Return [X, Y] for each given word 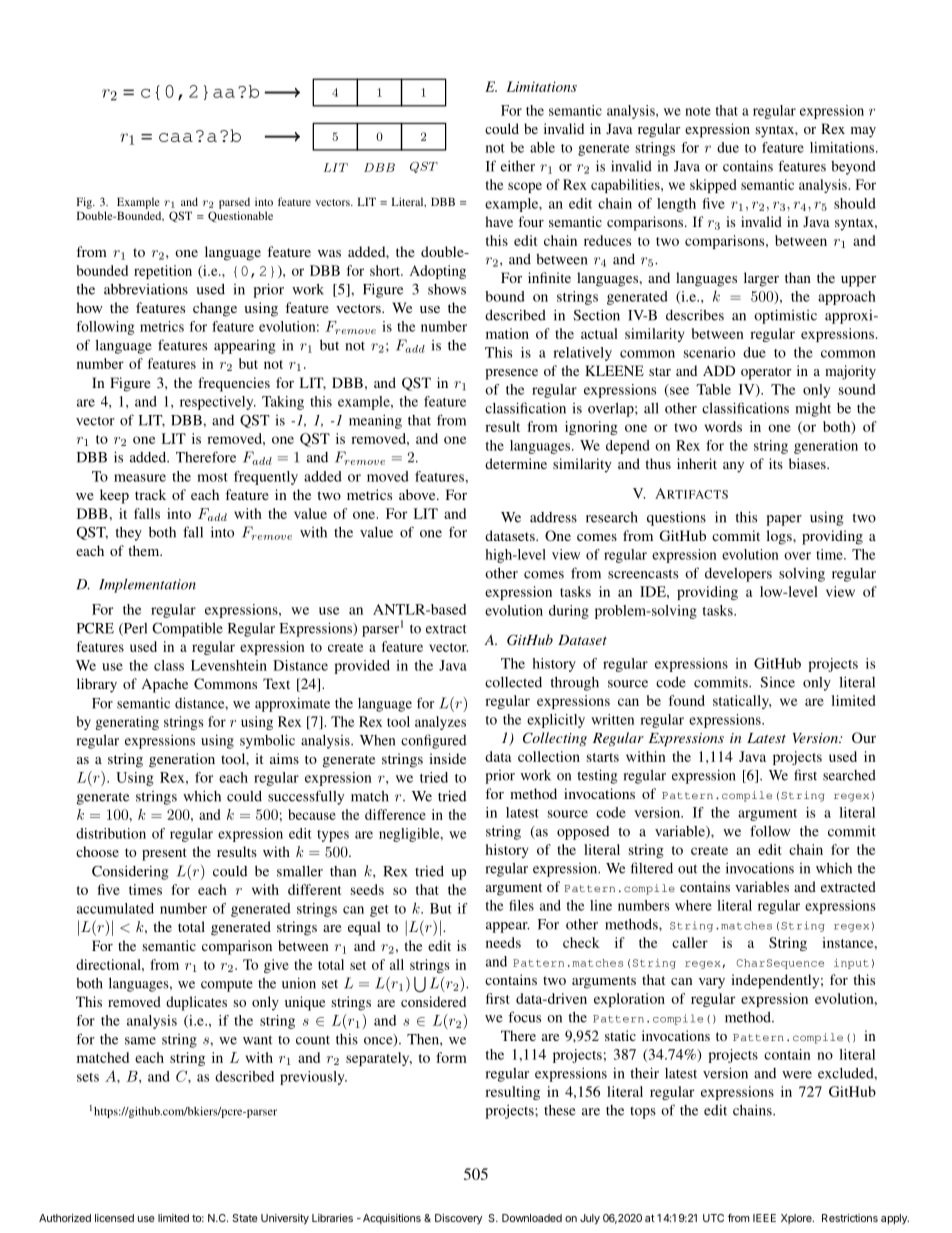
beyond [853, 168]
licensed [114, 1218]
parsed [234, 203]
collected [513, 682]
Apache [165, 685]
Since [777, 682]
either [518, 166]
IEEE [764, 1218]
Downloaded [532, 1218]
